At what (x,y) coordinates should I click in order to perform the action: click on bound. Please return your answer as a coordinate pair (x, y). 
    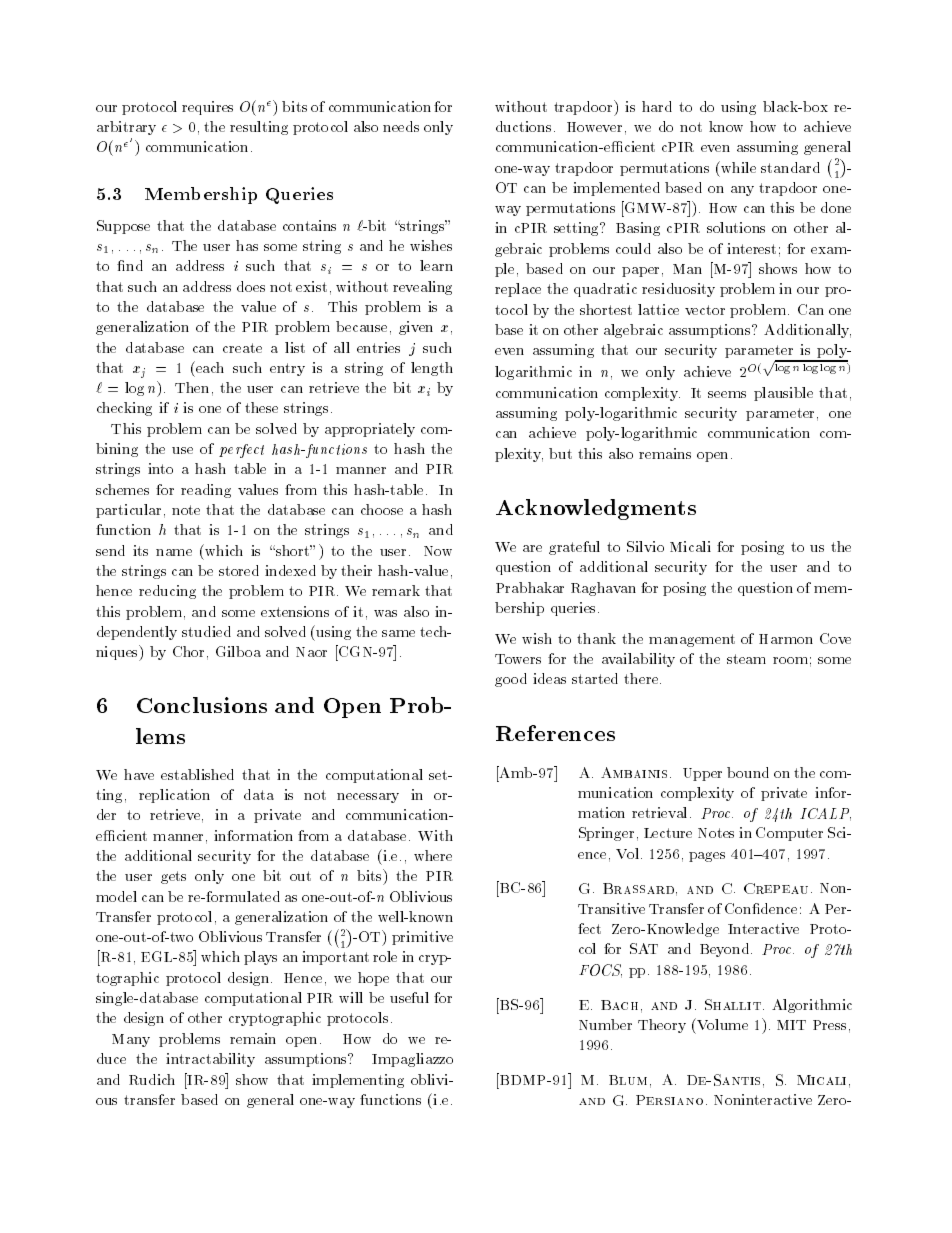
    Looking at the image, I should click on (748, 772).
